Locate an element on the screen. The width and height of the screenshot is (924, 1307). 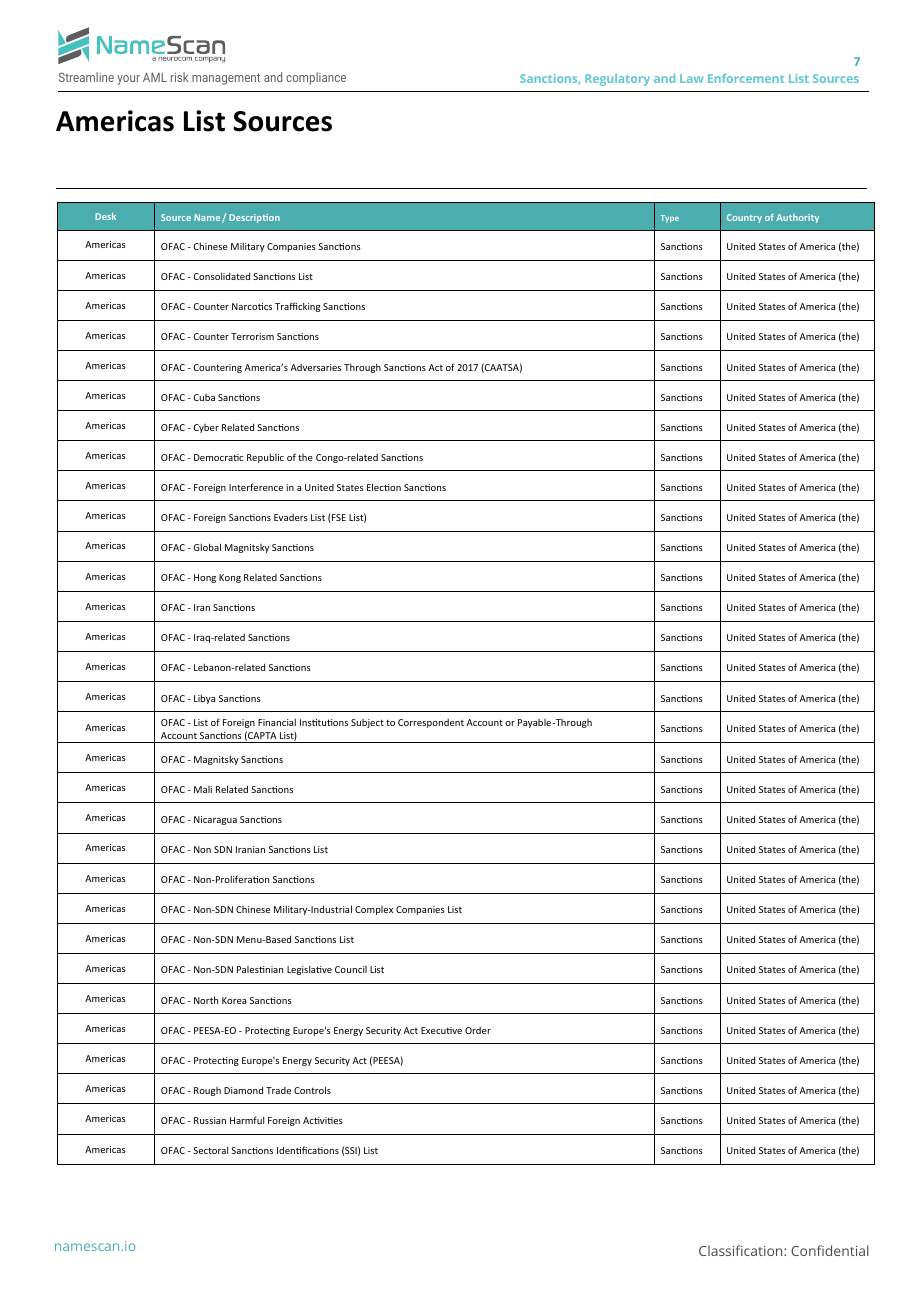
Executive is located at coordinates (441, 1030).
